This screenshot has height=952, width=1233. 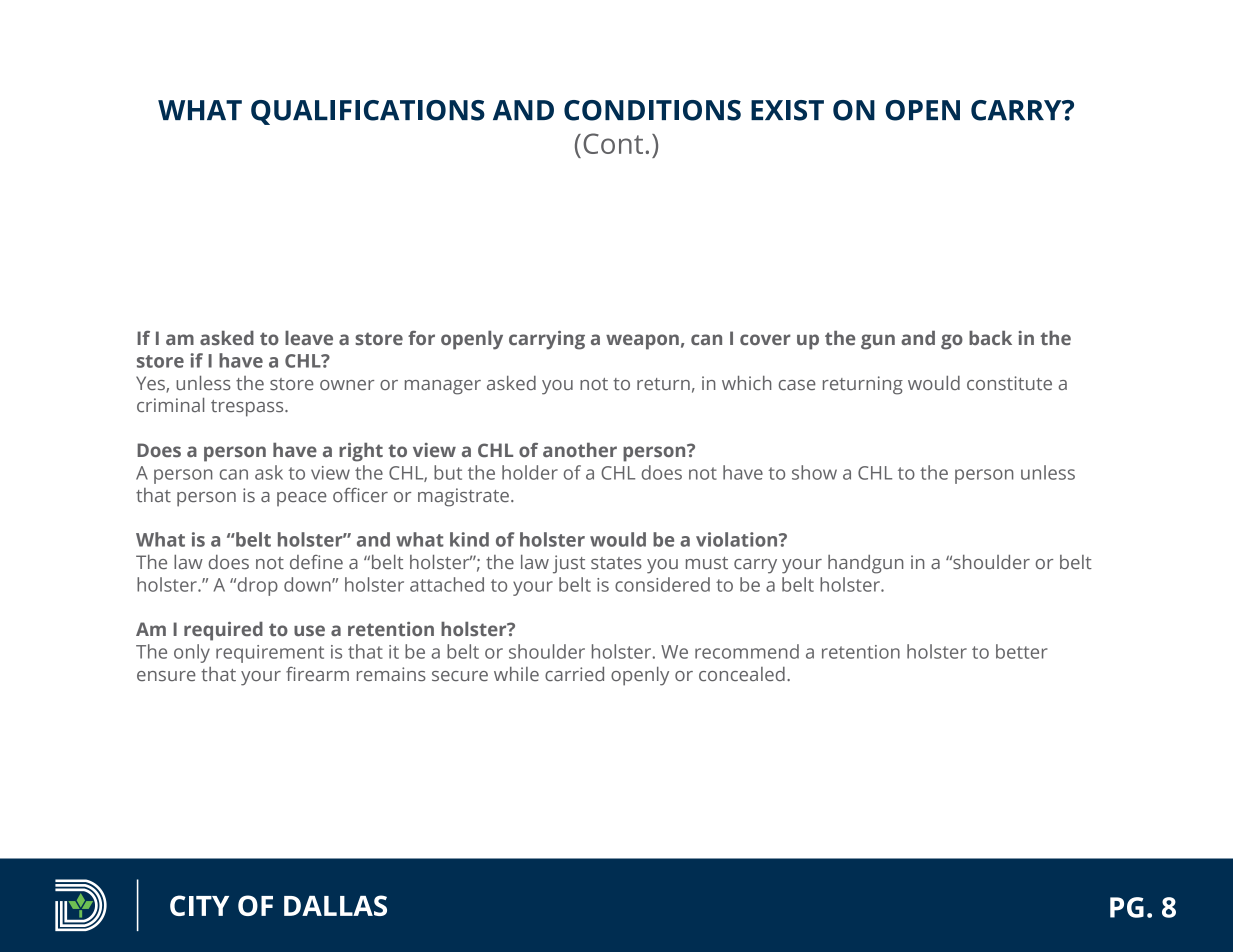 What do you see at coordinates (248, 408) in the screenshot?
I see `trespass` at bounding box center [248, 408].
